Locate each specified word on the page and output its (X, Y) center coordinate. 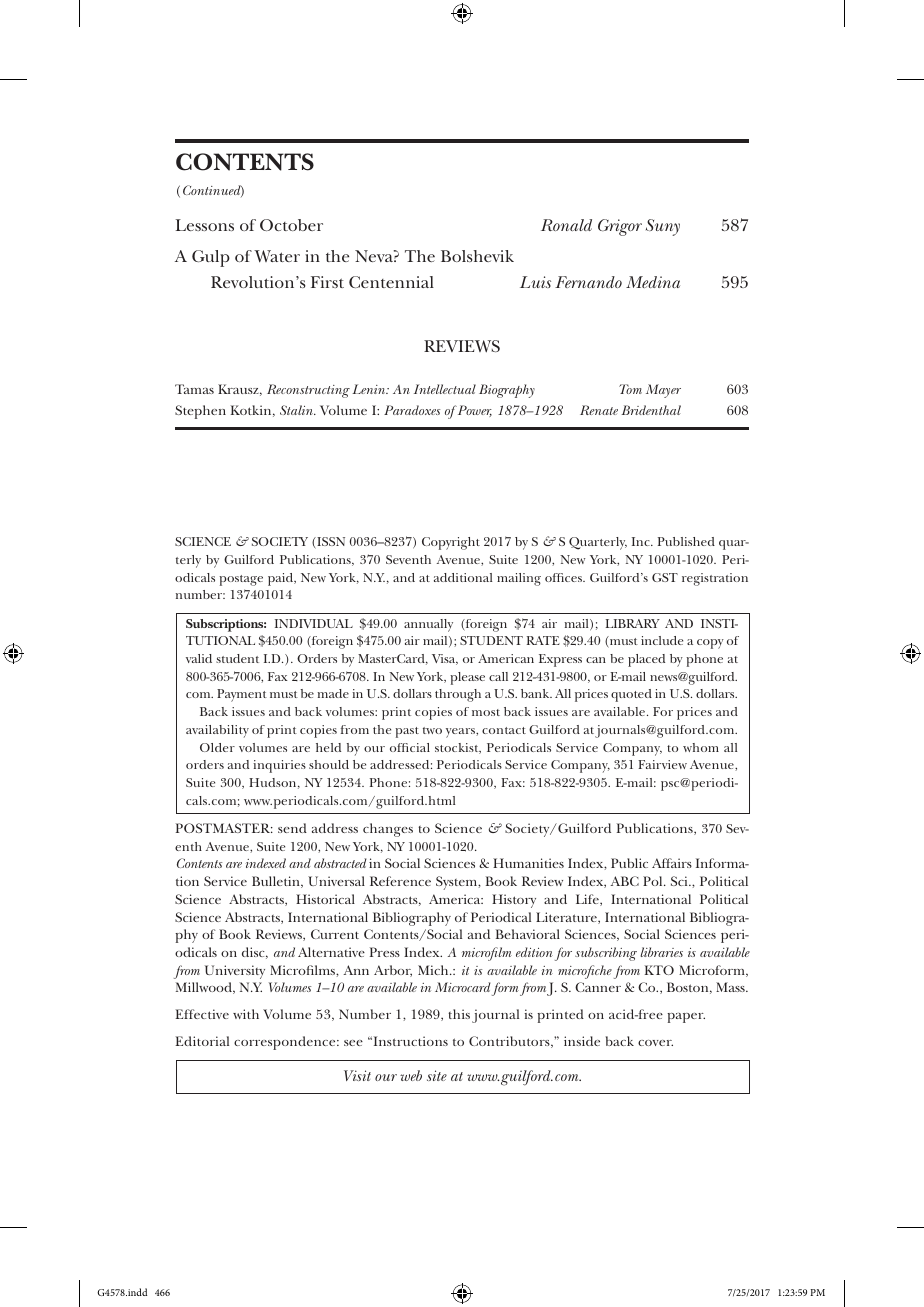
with (246, 1014)
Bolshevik (477, 256)
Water (277, 256)
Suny (663, 227)
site (437, 1075)
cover (655, 1043)
